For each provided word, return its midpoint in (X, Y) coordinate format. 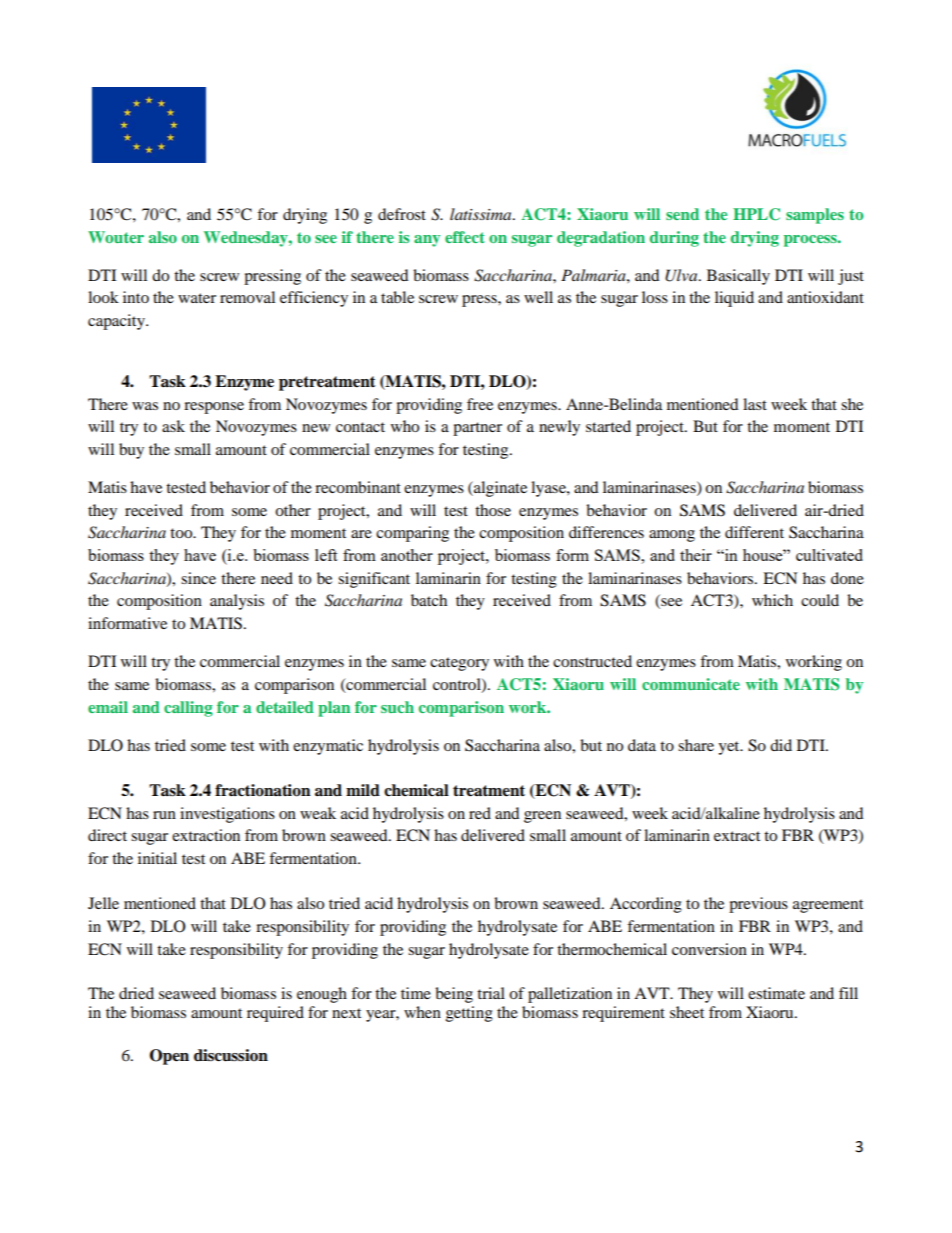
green (542, 817)
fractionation (263, 790)
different (754, 532)
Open (169, 1057)
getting (469, 1014)
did (781, 745)
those (493, 510)
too (182, 533)
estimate (776, 993)
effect (465, 237)
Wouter (116, 237)
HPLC (756, 214)
